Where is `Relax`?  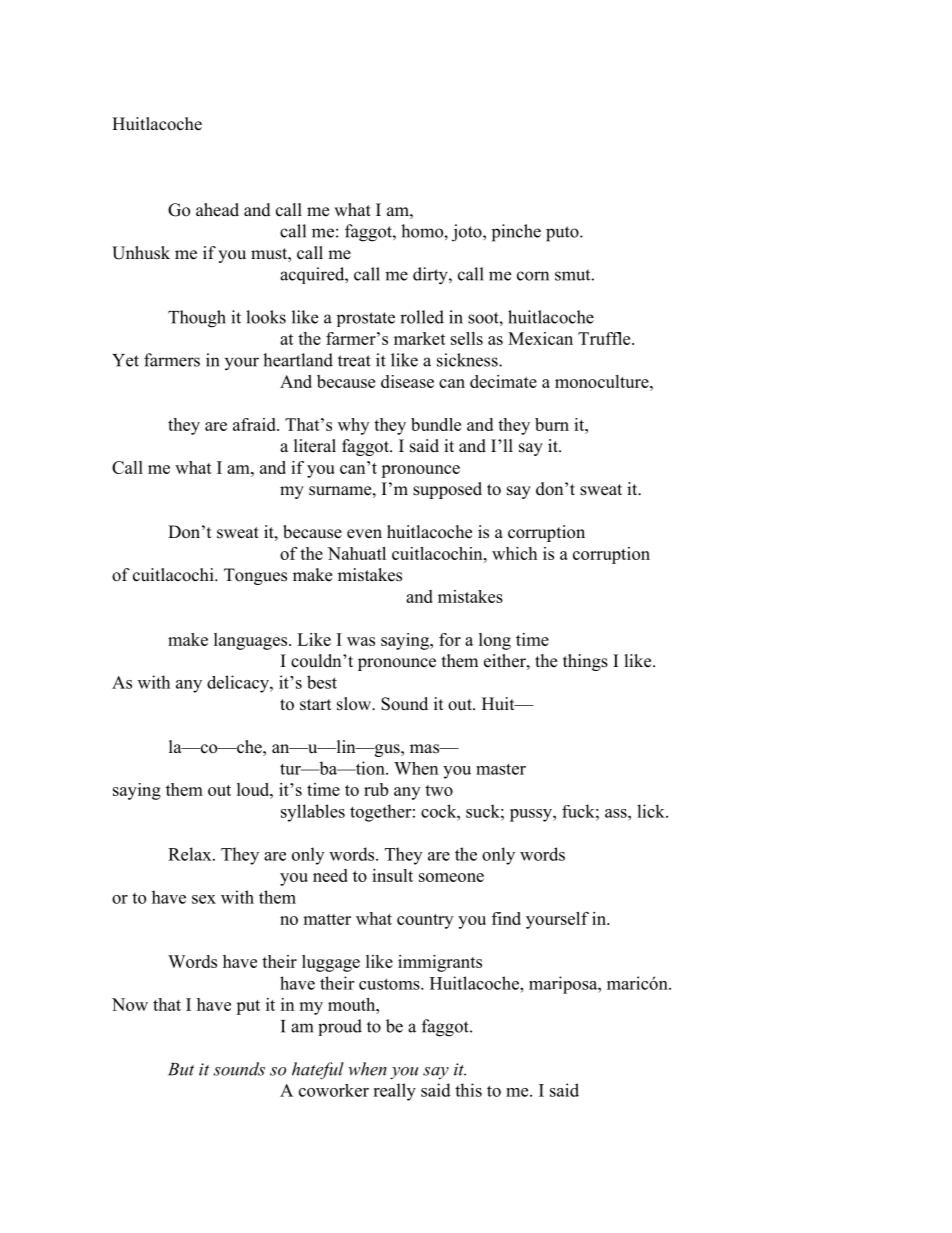 Relax is located at coordinates (191, 854).
